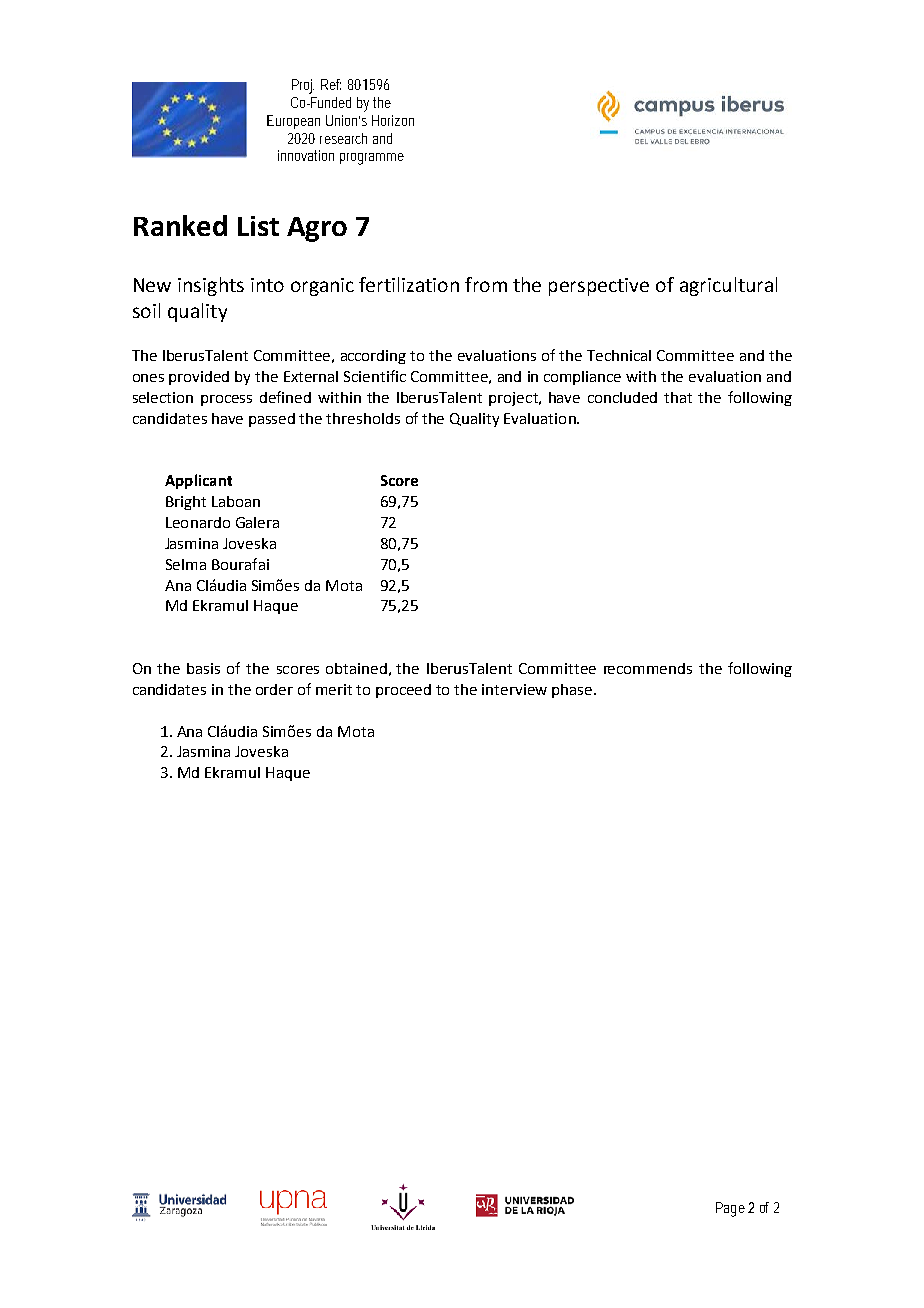  What do you see at coordinates (372, 159) in the page?
I see `programme` at bounding box center [372, 159].
